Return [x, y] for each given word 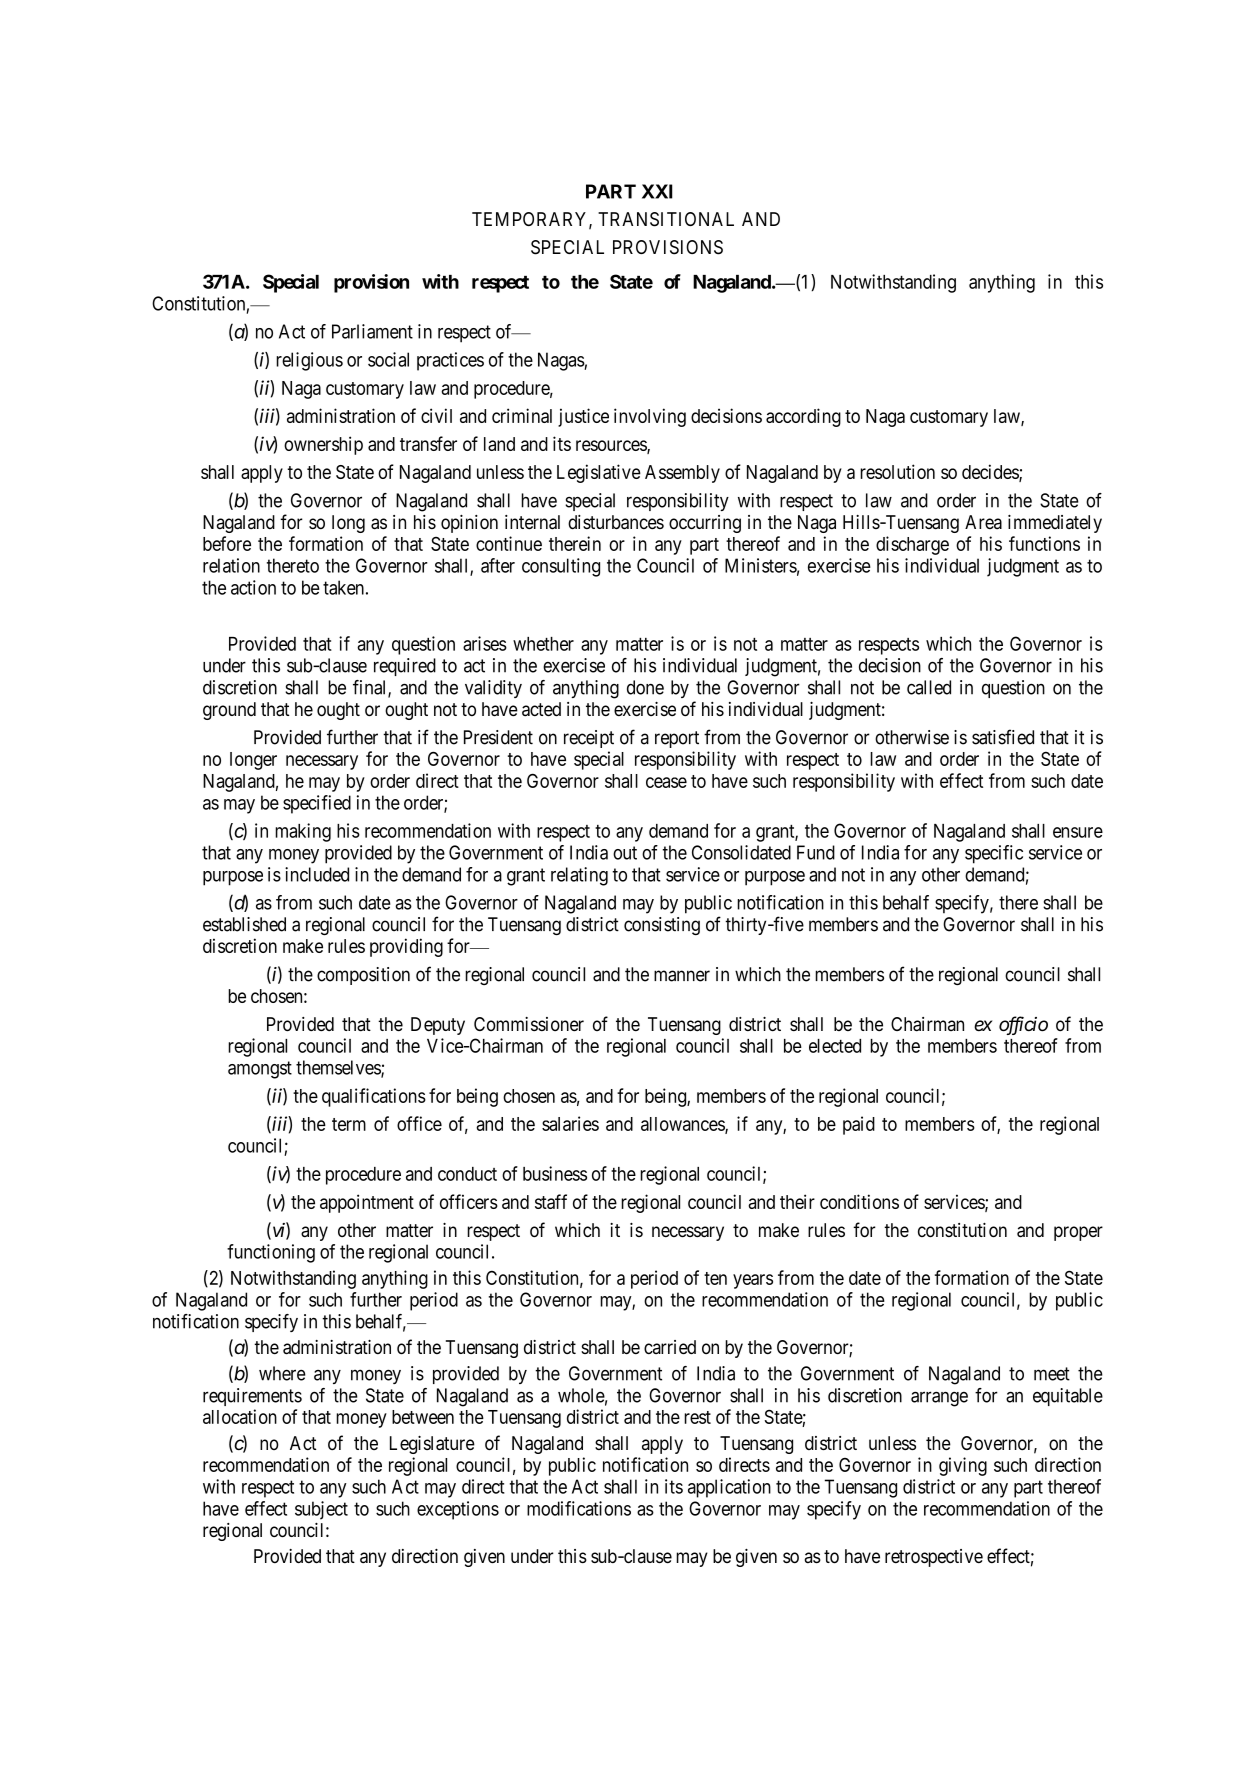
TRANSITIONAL [666, 219]
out [625, 853]
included [317, 874]
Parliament [372, 331]
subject [321, 1510]
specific [994, 854]
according [803, 417]
